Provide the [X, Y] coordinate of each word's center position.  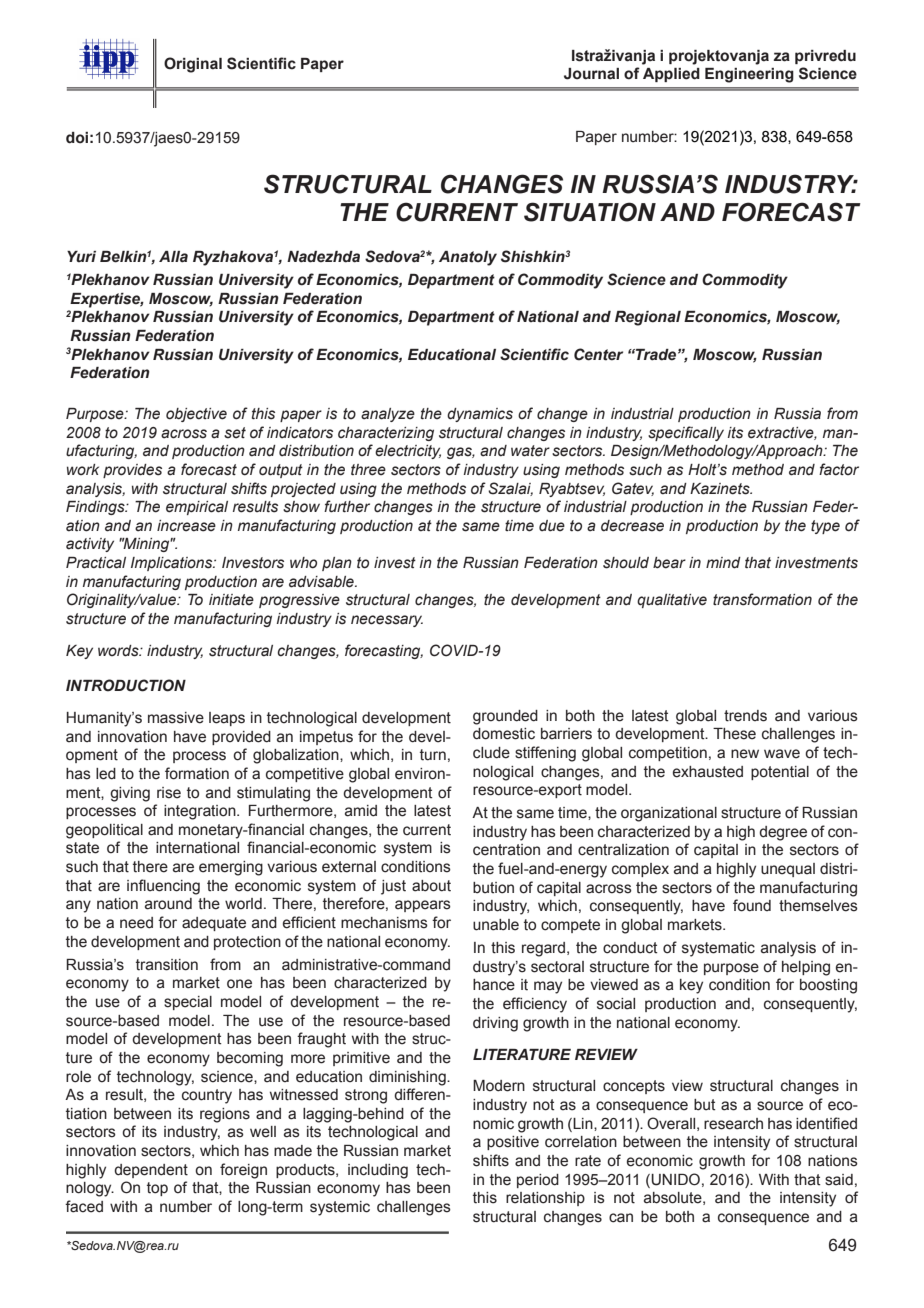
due [552, 526]
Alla [173, 257]
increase [186, 526]
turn [433, 755]
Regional [648, 318]
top [157, 1189]
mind [723, 563]
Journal [591, 74]
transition [167, 965]
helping [806, 968]
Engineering [749, 75]
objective [196, 415]
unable [496, 925]
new [745, 754]
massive [176, 718]
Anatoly [468, 258]
